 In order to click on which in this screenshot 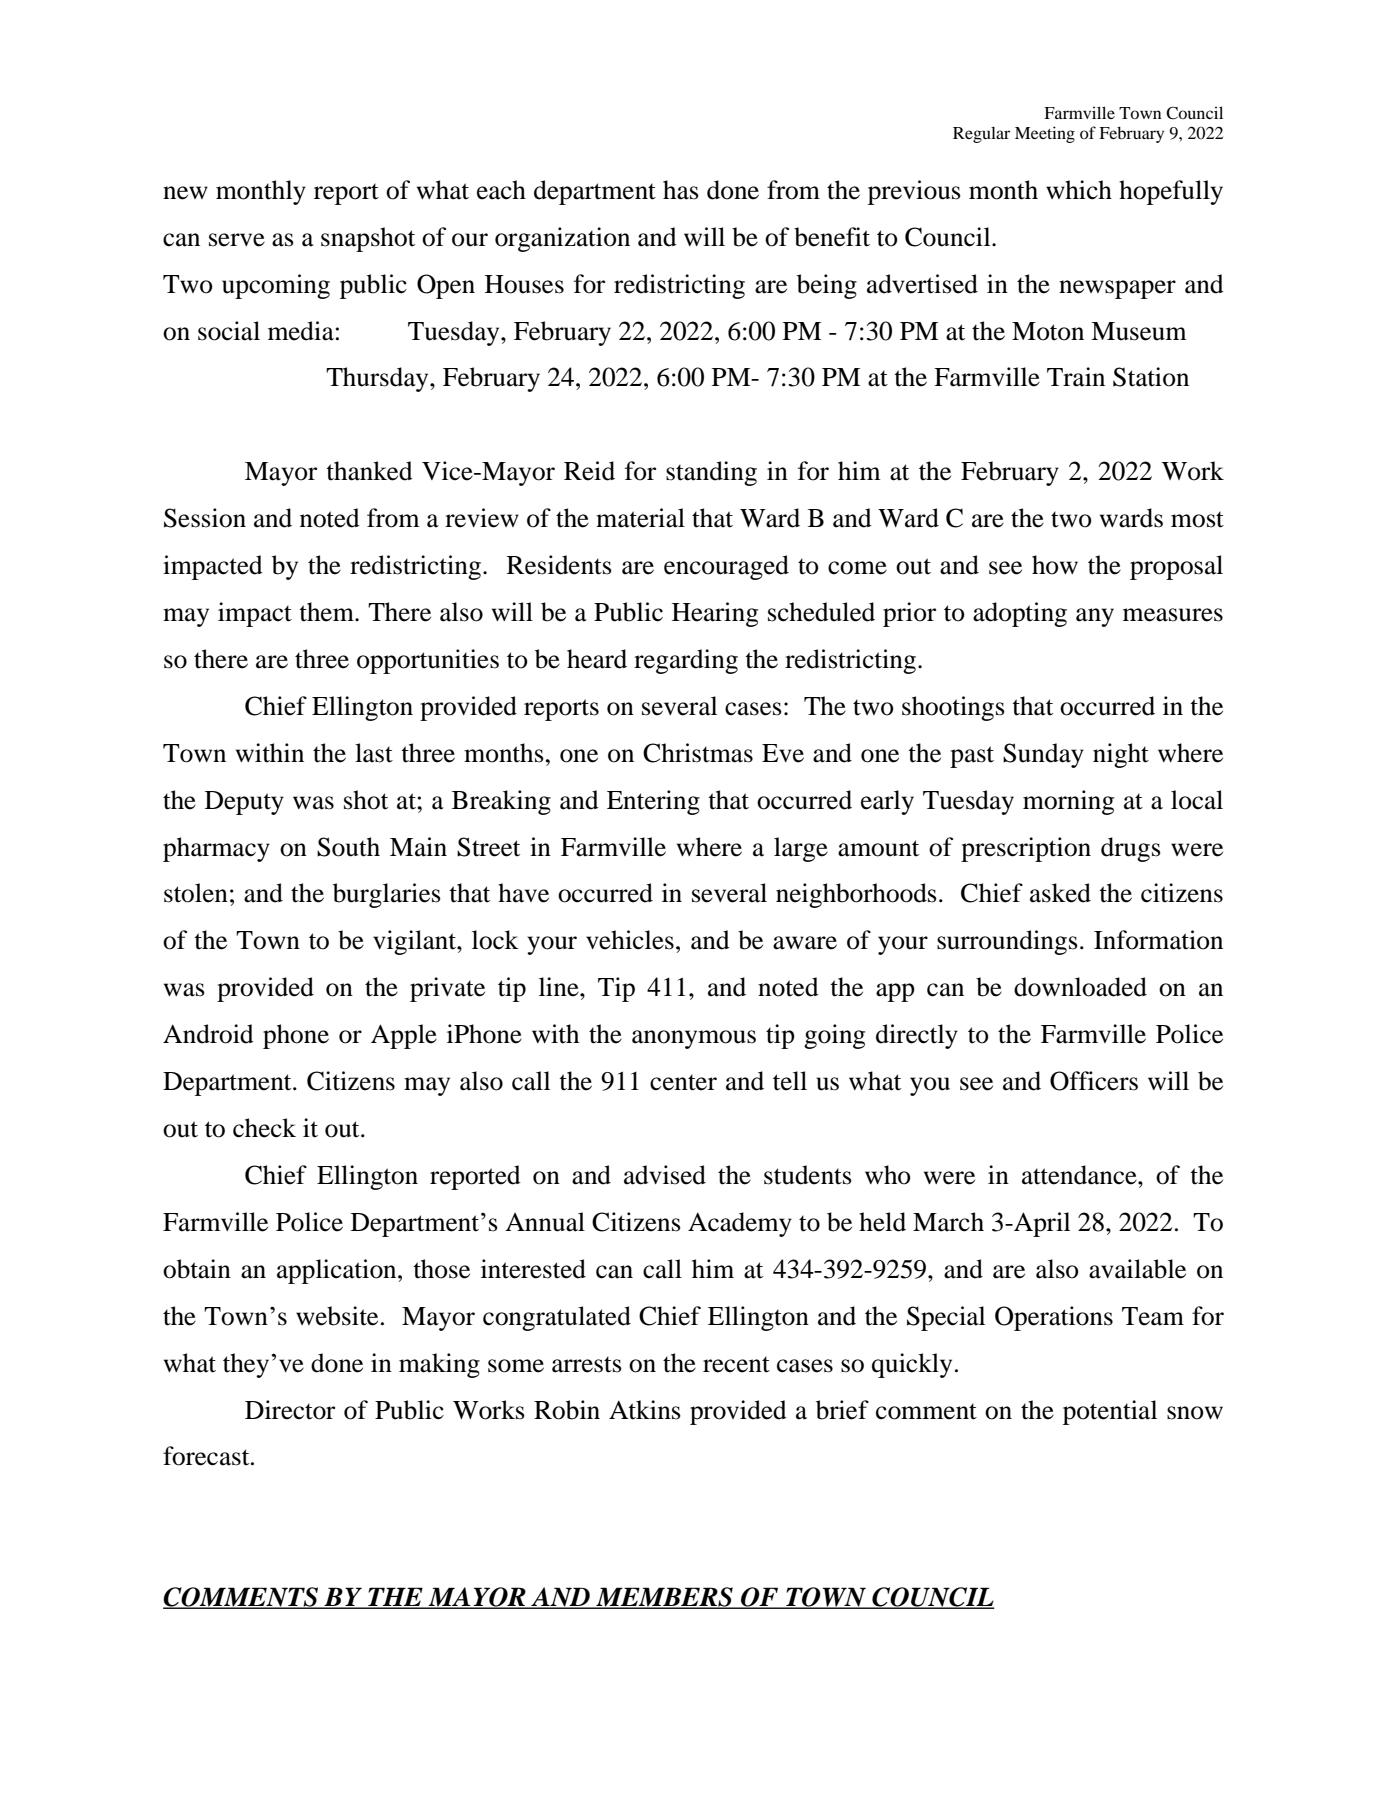, I will do `click(1079, 190)`.
